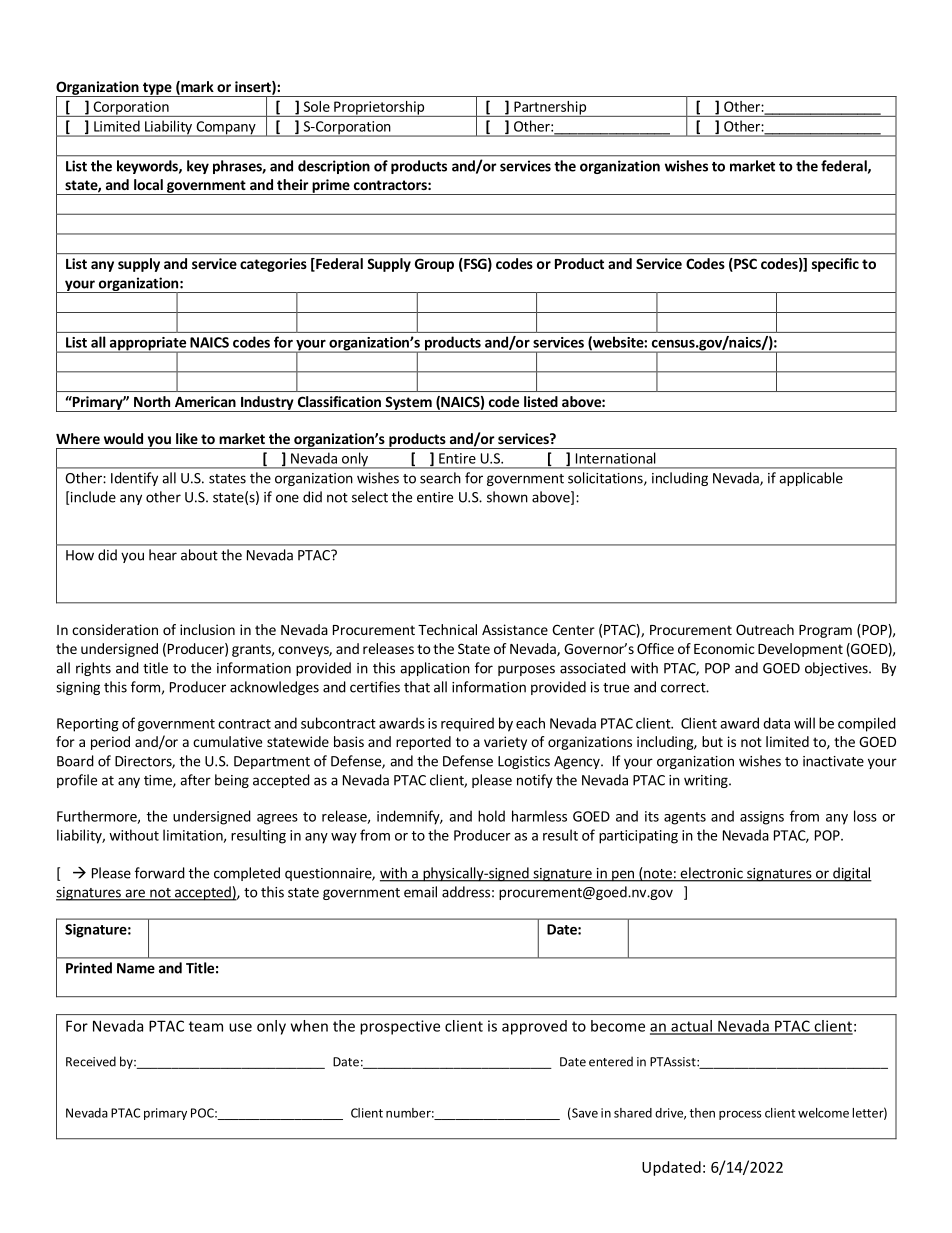 This screenshot has width=952, height=1233. I want to click on Program, so click(825, 631).
